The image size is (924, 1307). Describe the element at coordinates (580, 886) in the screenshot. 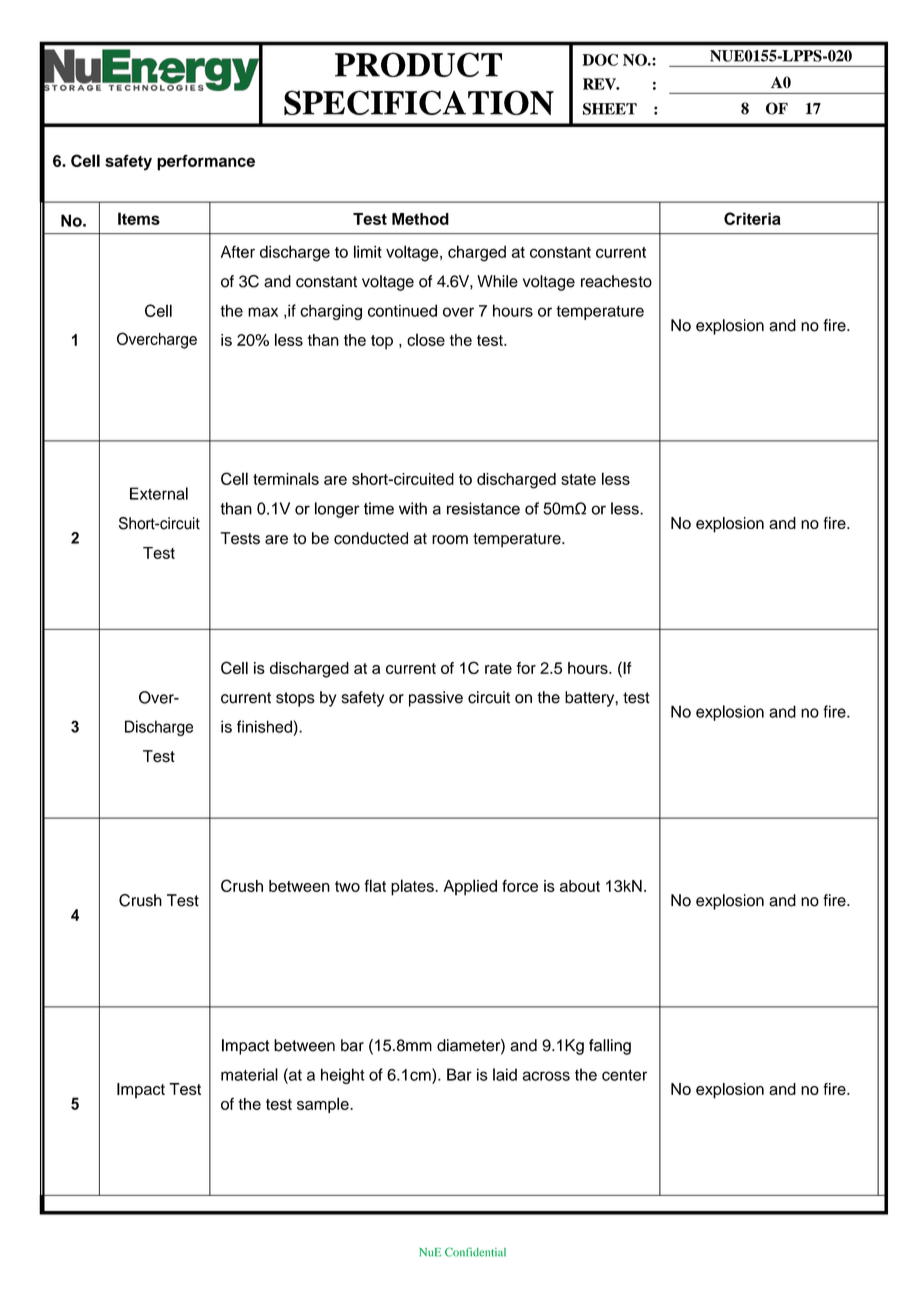

I see `about` at that location.
